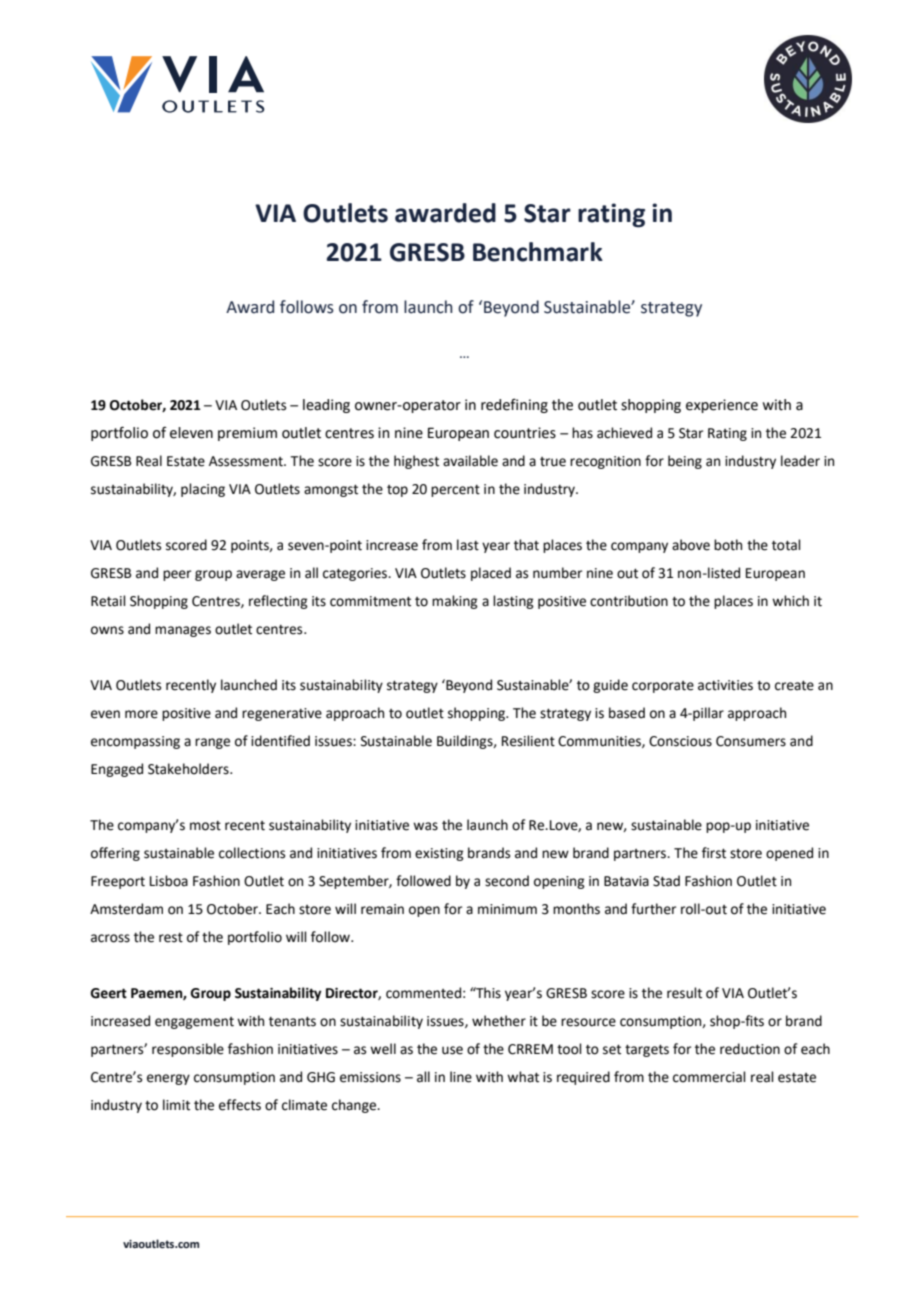  Describe the element at coordinates (168, 1079) in the screenshot. I see `energy` at that location.
